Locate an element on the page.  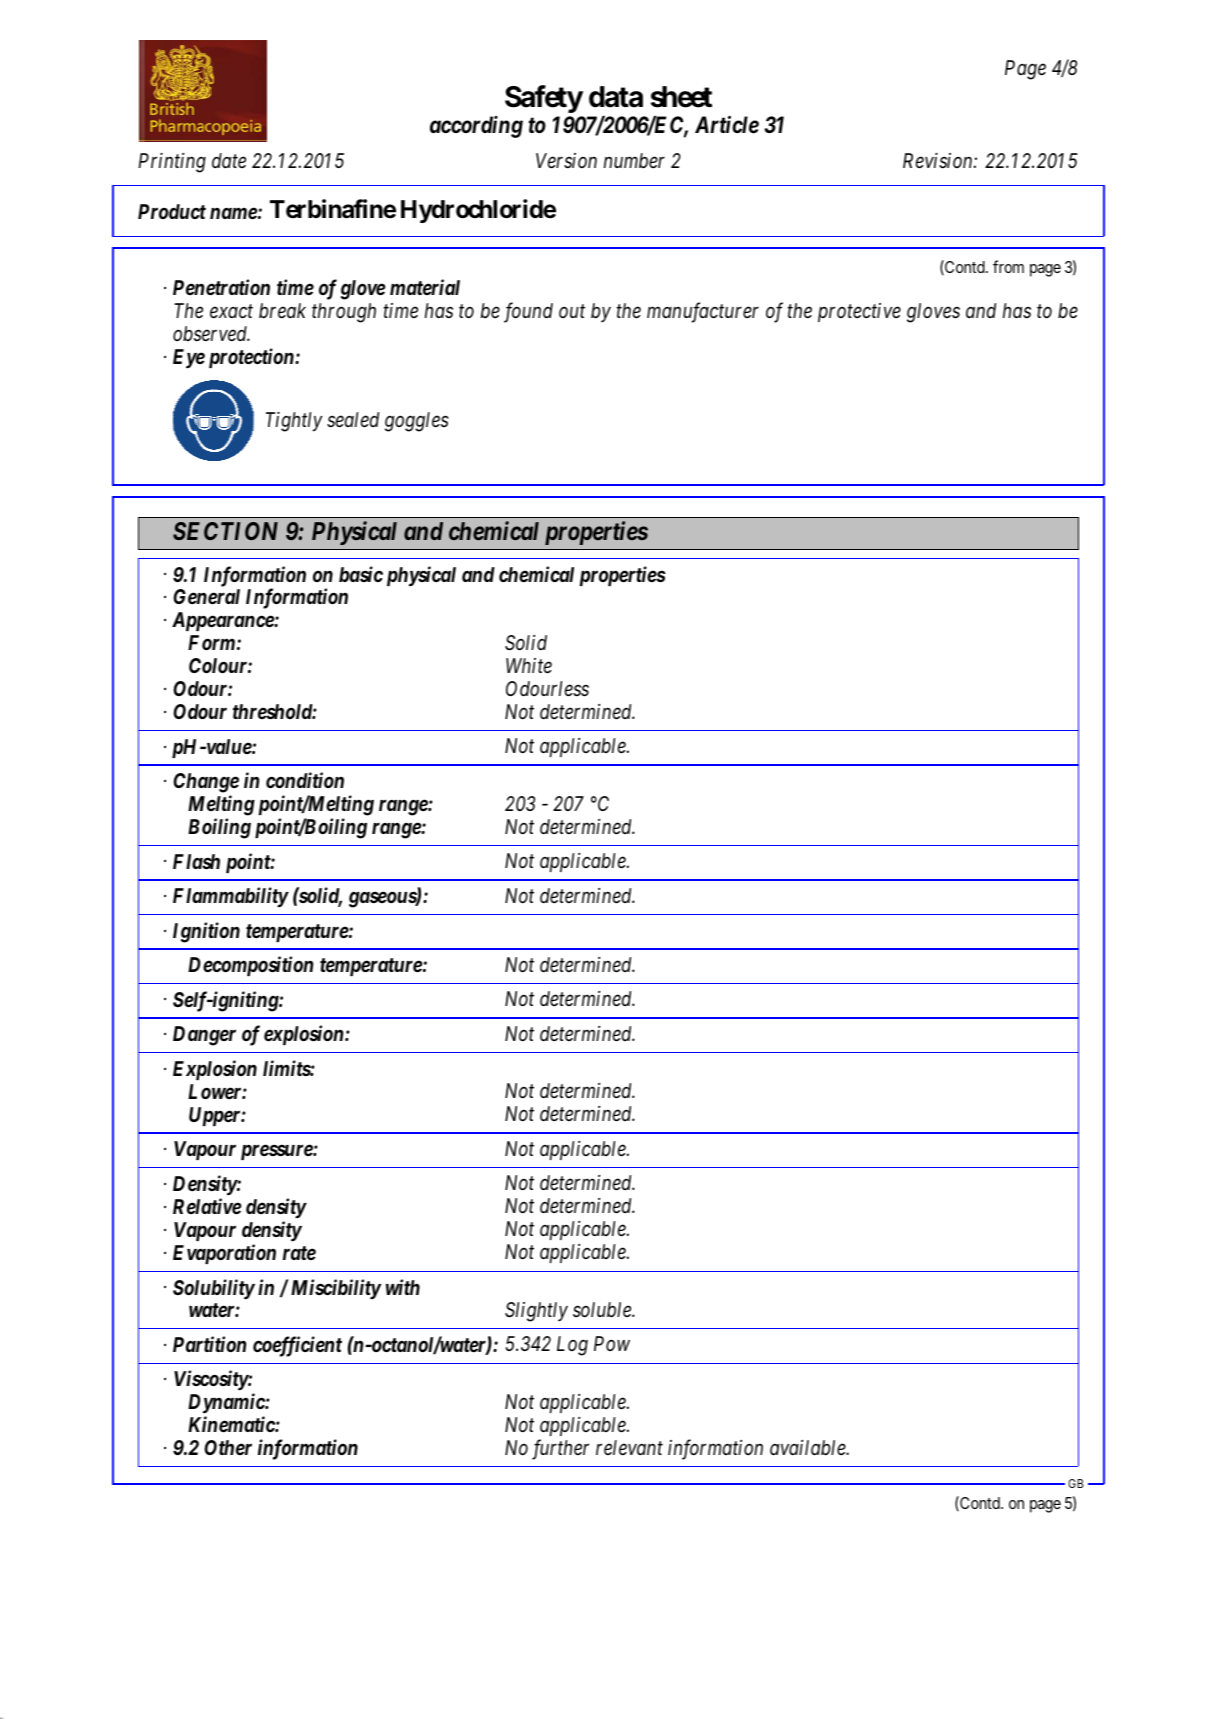
White is located at coordinates (529, 666).
